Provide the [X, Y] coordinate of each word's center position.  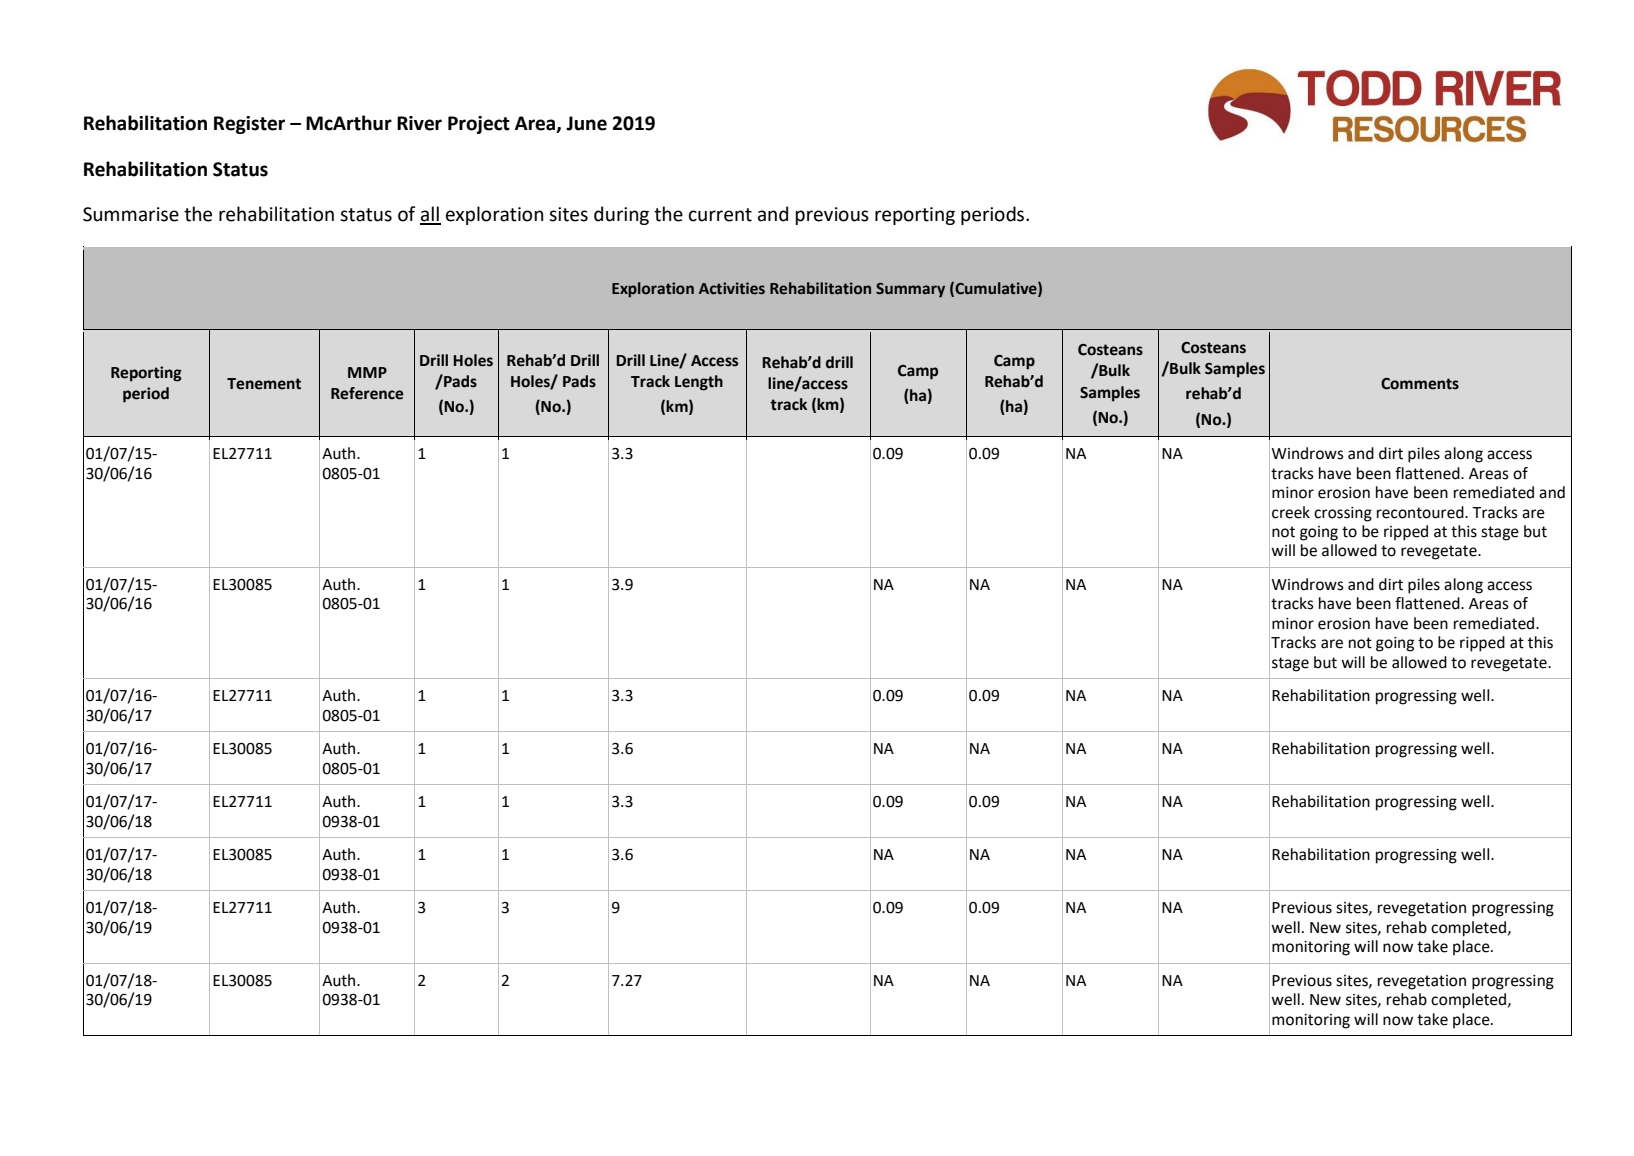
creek [1291, 512]
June [586, 123]
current [720, 215]
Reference [367, 393]
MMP [367, 372]
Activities [732, 288]
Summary [910, 290]
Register [249, 125]
